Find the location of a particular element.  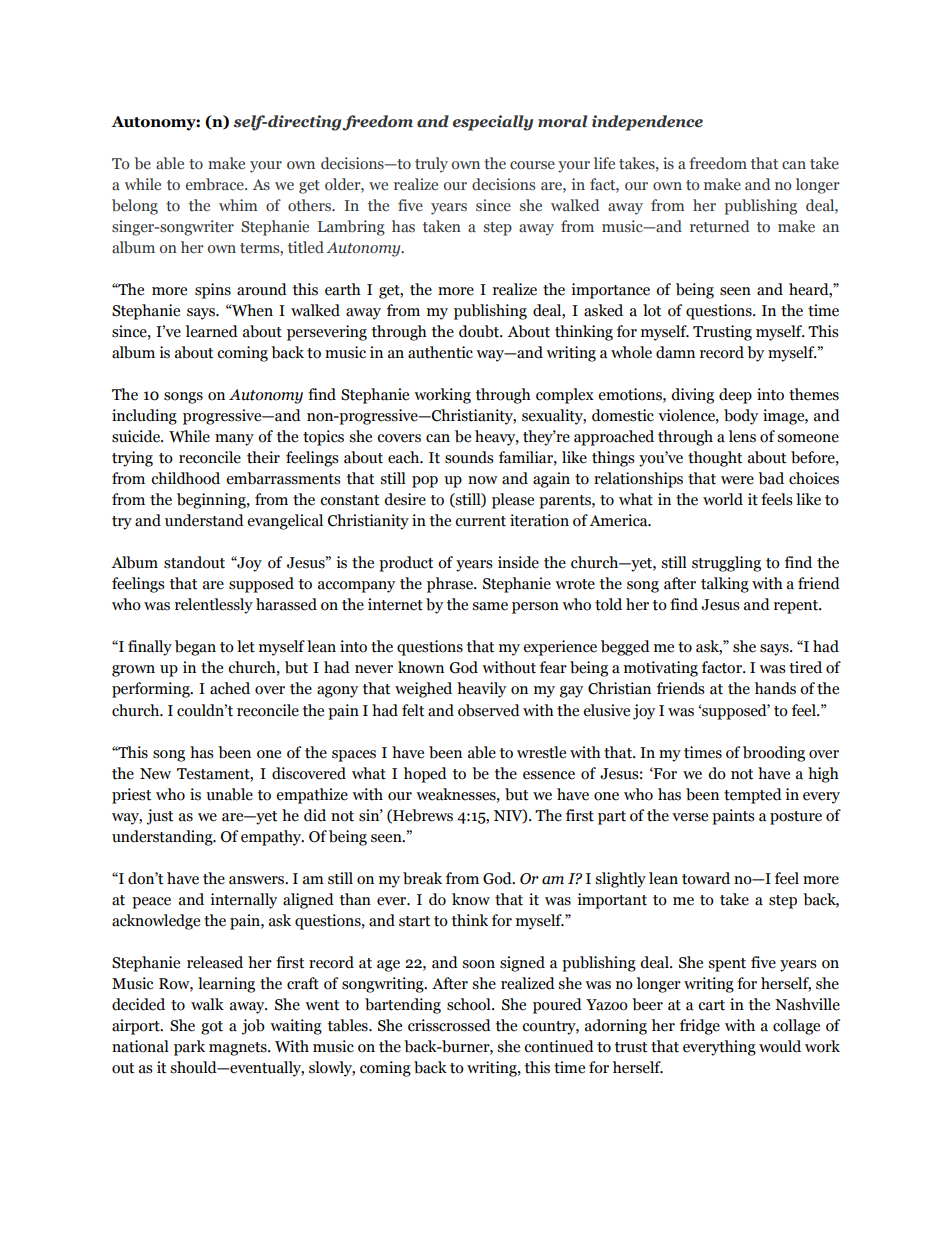

cart is located at coordinates (711, 1005).
